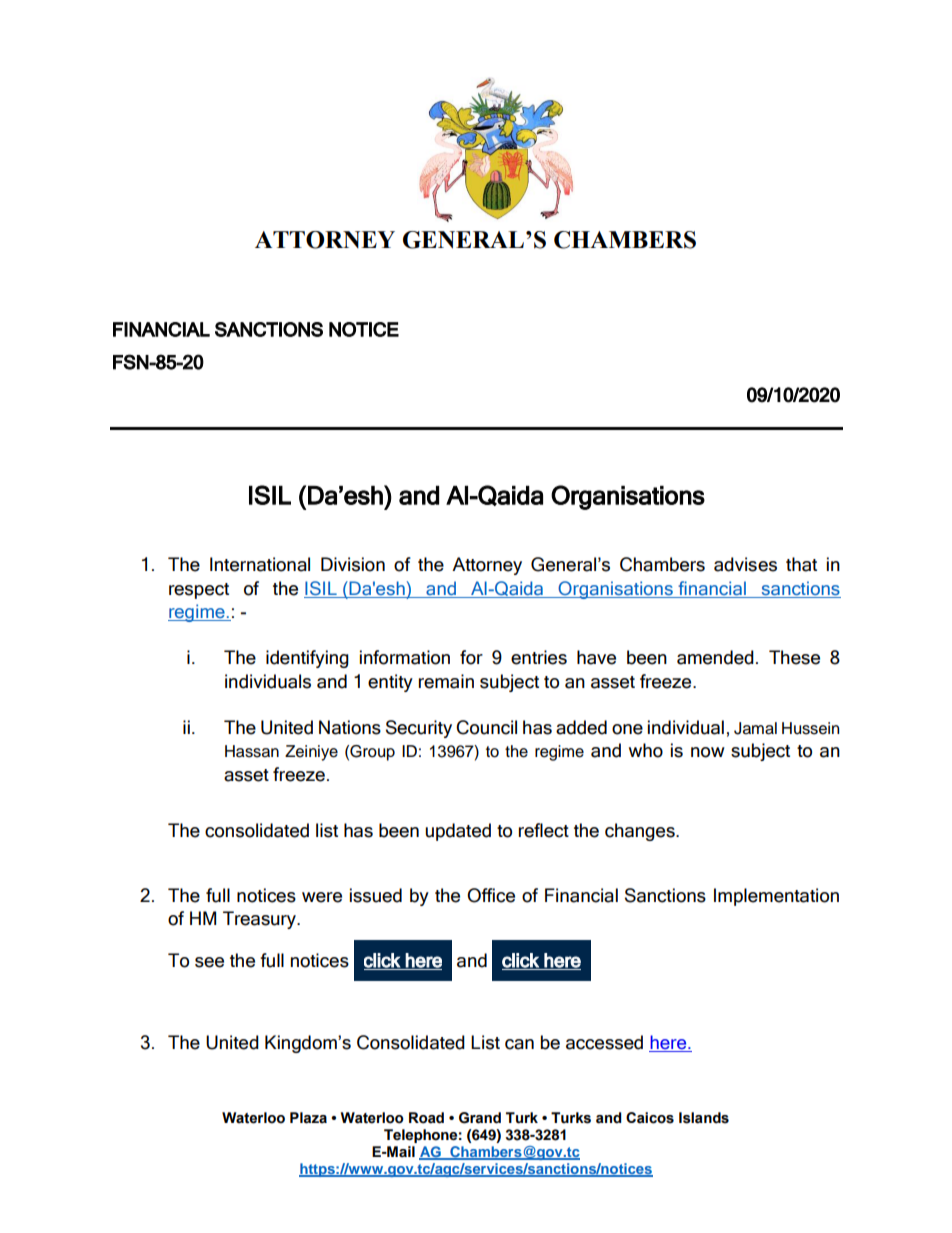 This document has width=952, height=1233. Describe the element at coordinates (544, 830) in the document. I see `reflect` at that location.
